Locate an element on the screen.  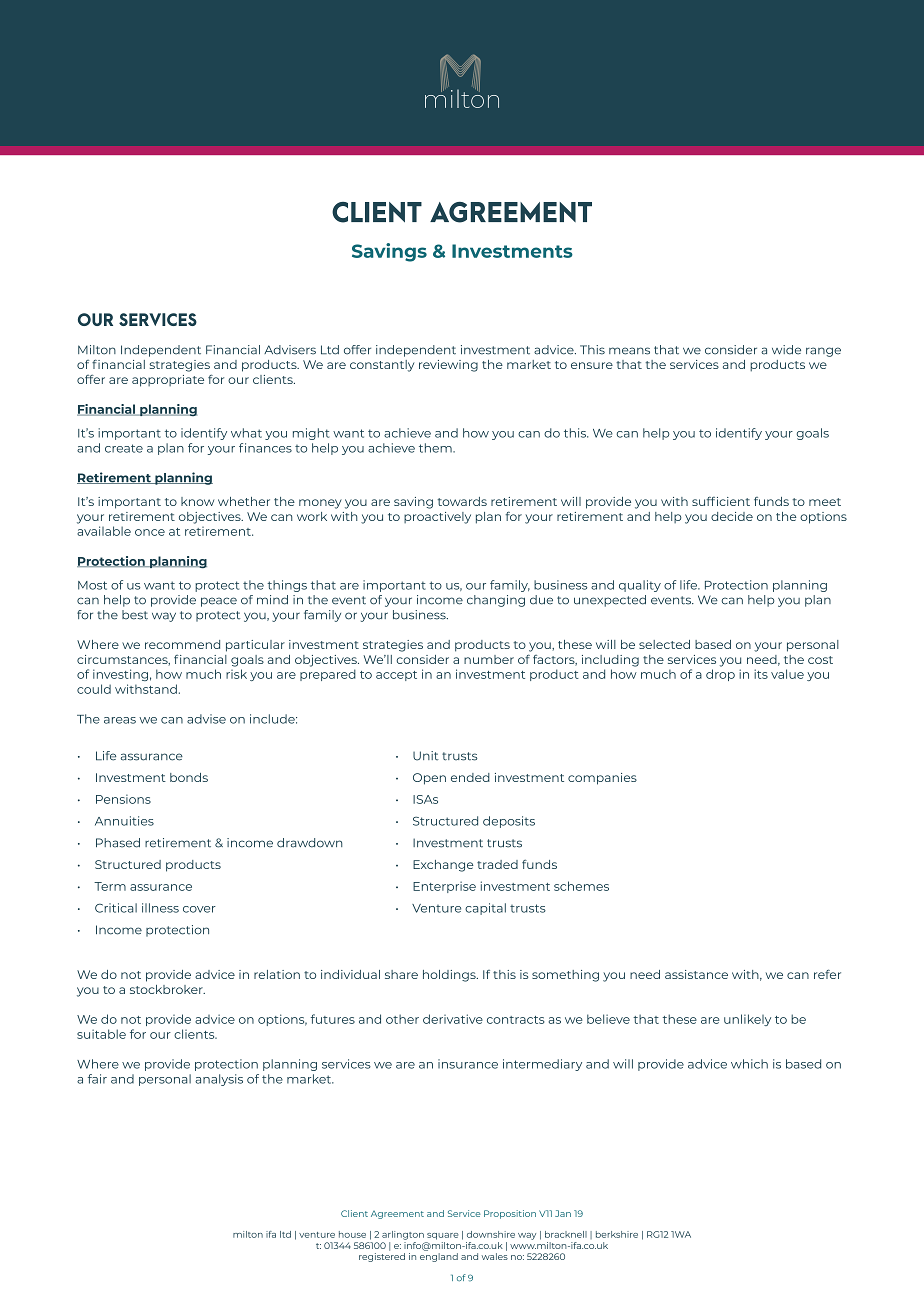
house is located at coordinates (352, 1234).
